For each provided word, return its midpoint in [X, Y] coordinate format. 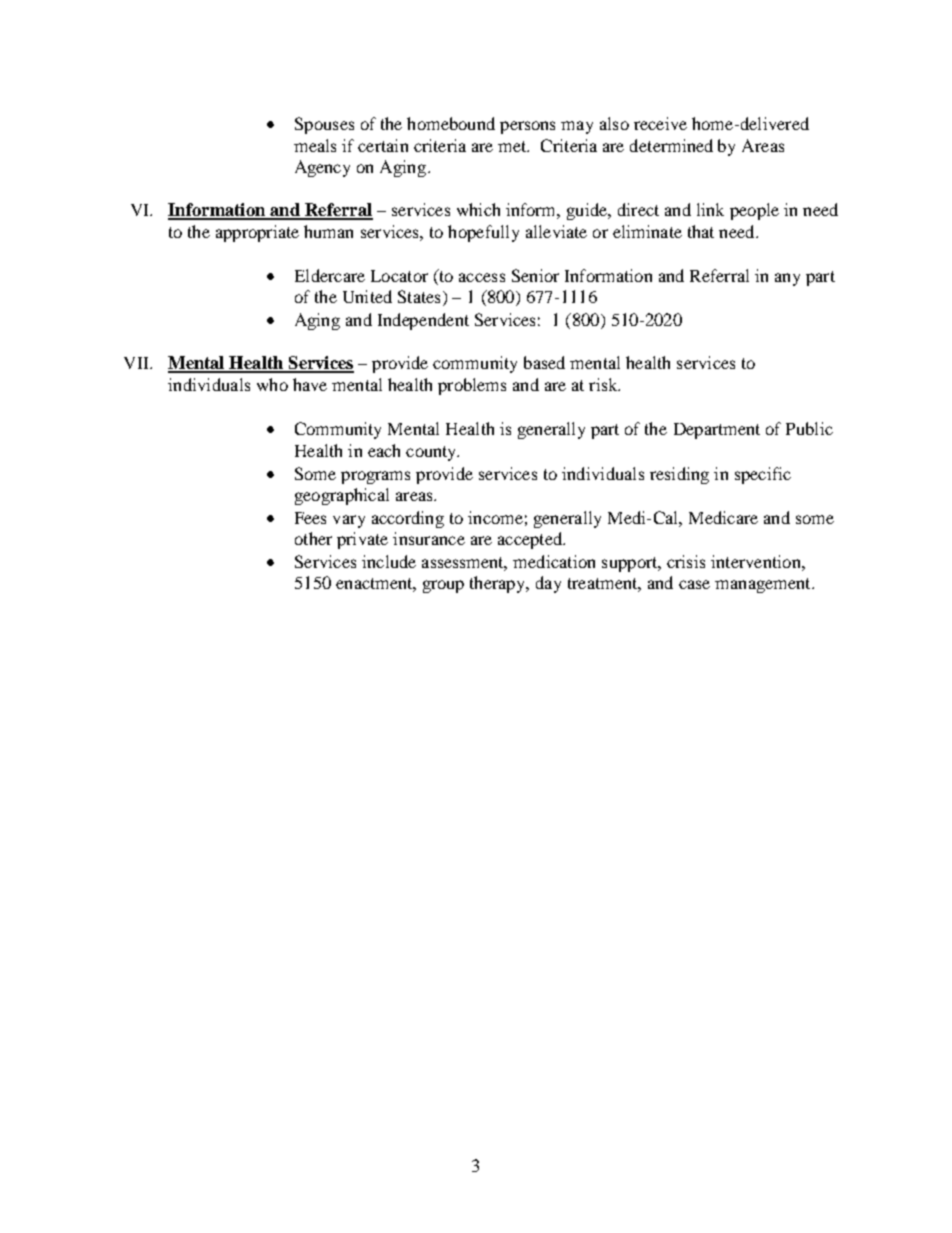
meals [315, 145]
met [513, 146]
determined [671, 145]
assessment [464, 564]
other [313, 538]
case [694, 584]
